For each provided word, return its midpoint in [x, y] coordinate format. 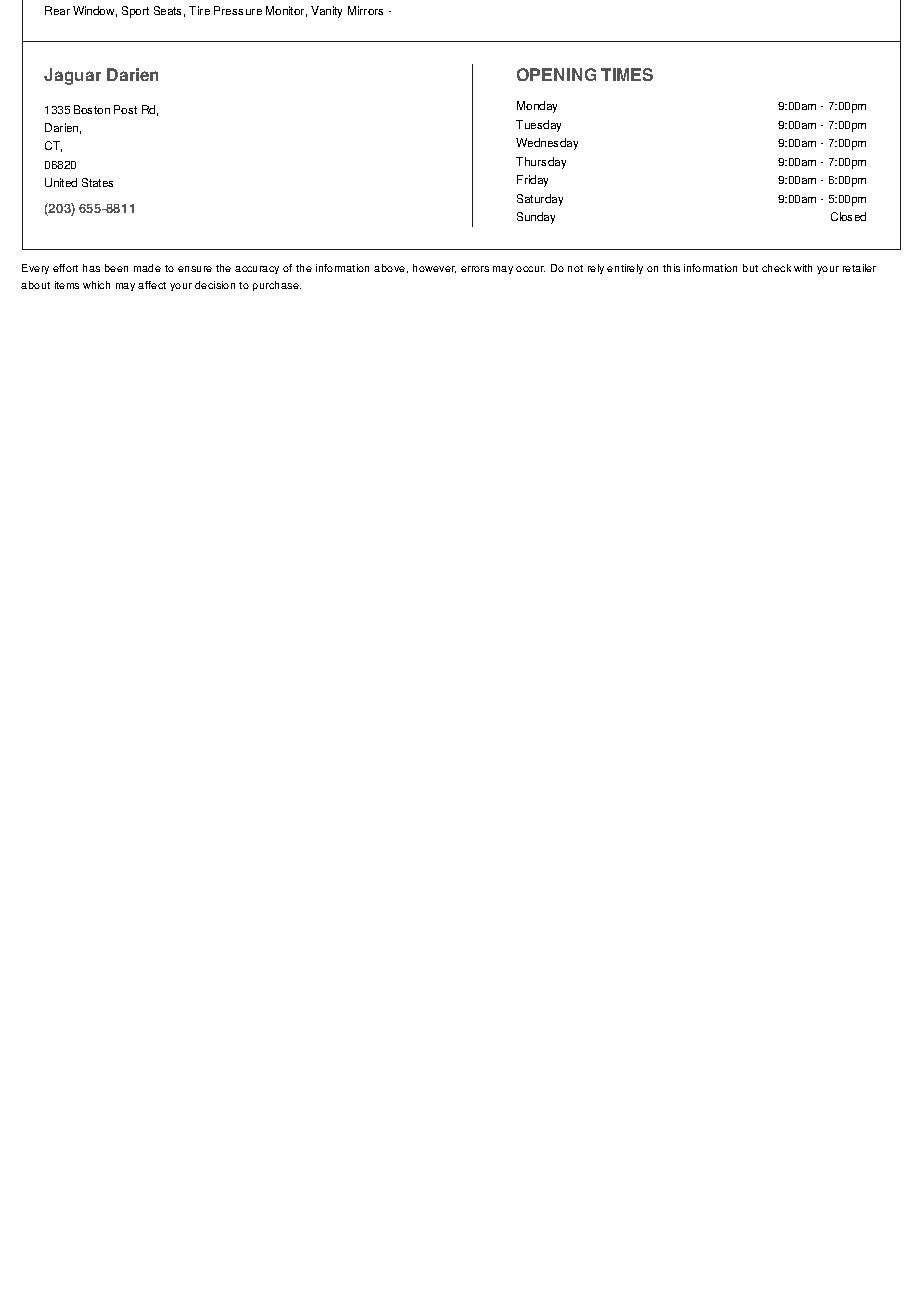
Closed [848, 216]
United [61, 182]
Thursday [541, 163]
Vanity [326, 12]
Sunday [536, 218]
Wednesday [547, 144]
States [97, 182]
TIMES [627, 74]
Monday [537, 107]
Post [125, 109]
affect [152, 285]
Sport [135, 12]
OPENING [556, 74]
